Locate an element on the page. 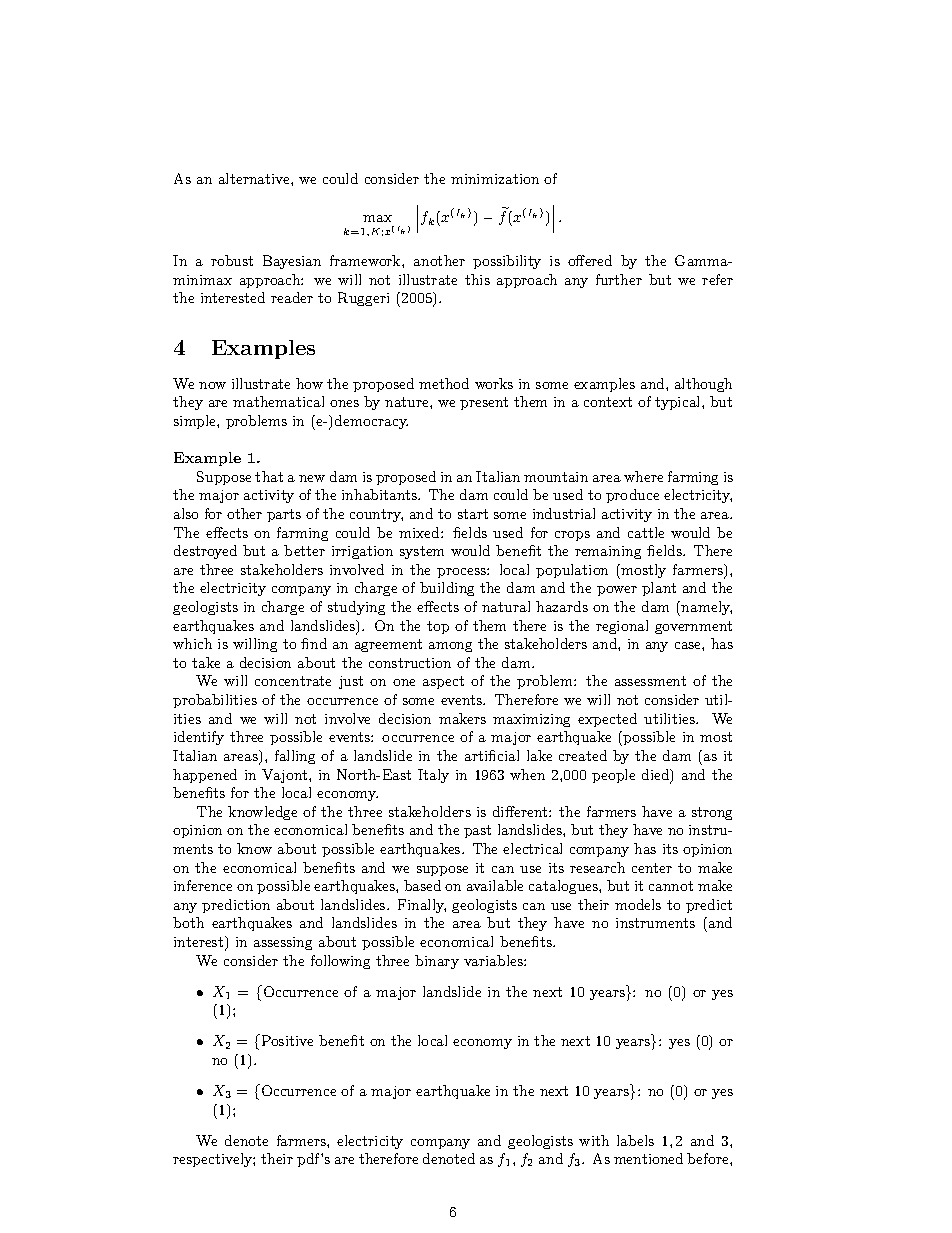 The width and height of the document is (952, 1233). start is located at coordinates (473, 514).
